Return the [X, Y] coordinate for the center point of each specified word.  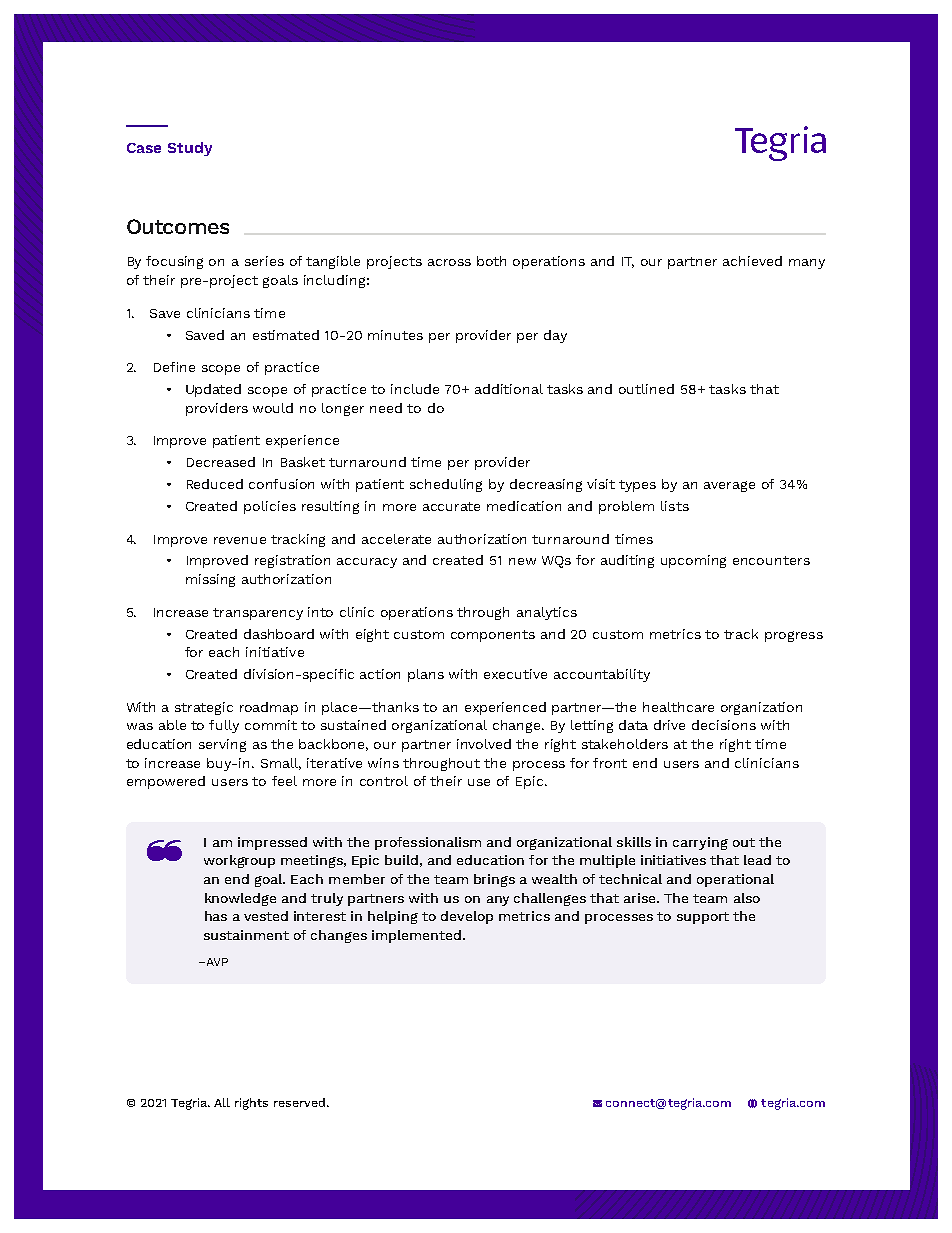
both [491, 261]
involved [484, 744]
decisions [724, 725]
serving [222, 745]
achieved [752, 261]
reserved [301, 1102]
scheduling [446, 485]
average [729, 486]
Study [190, 149]
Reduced [215, 484]
